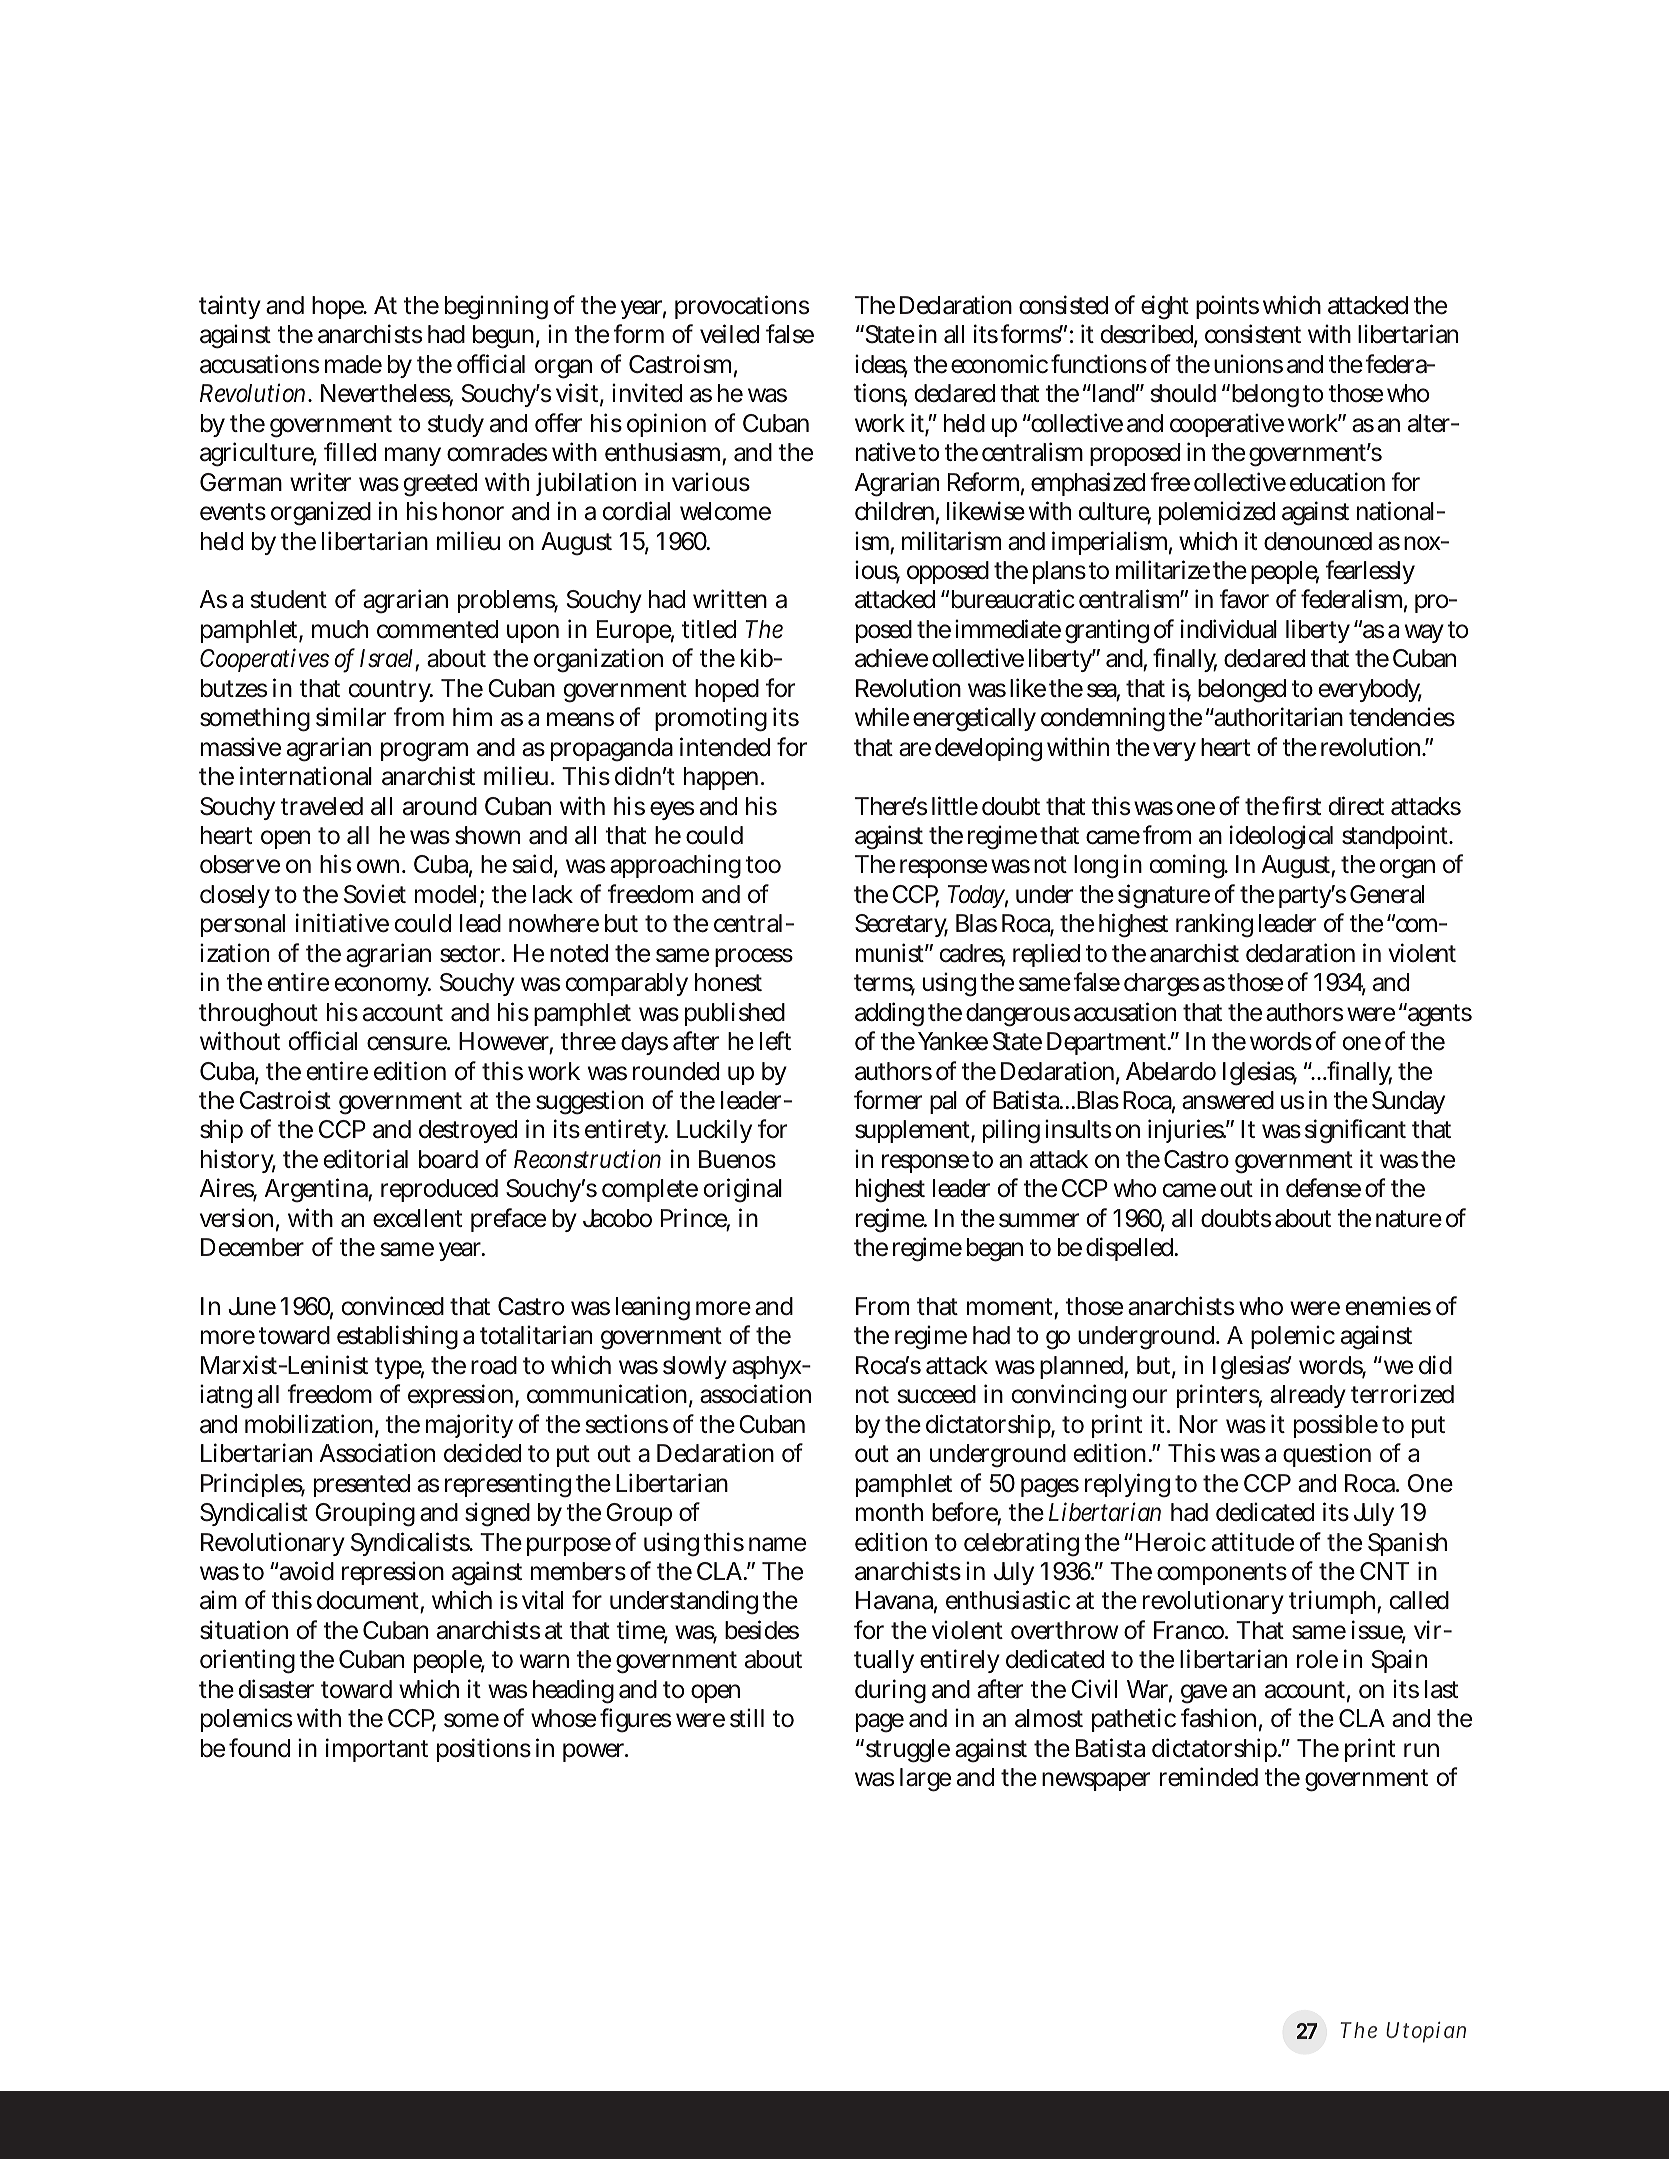 The height and width of the screenshot is (2159, 1669). I want to click on country, so click(391, 691).
